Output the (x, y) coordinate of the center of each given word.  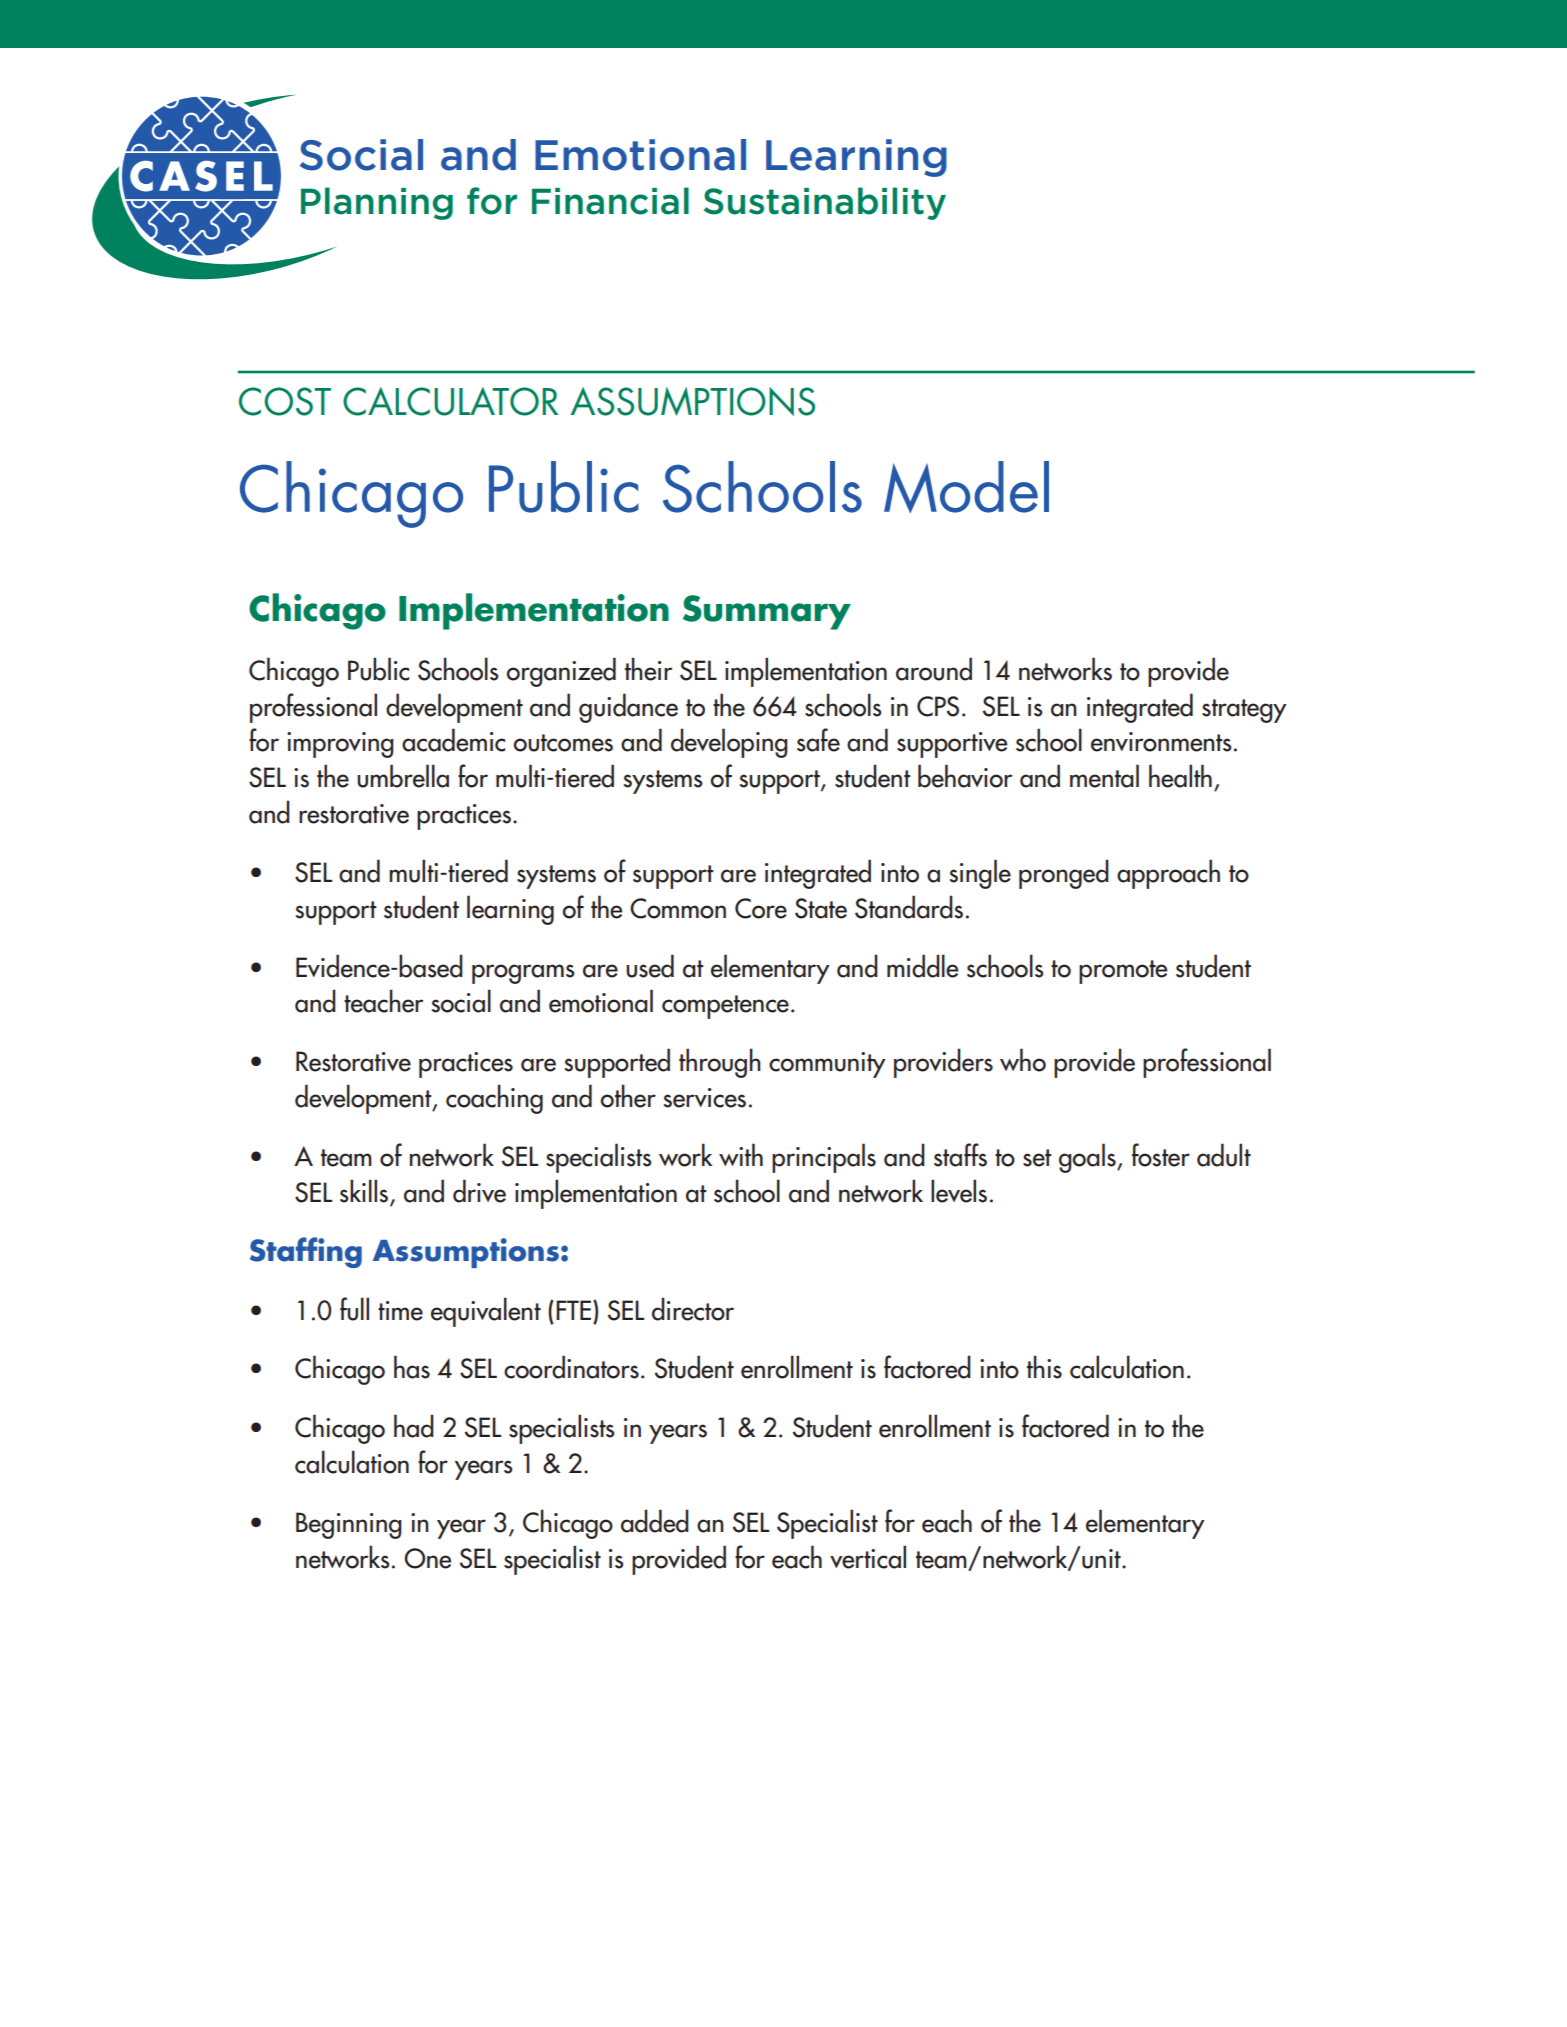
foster (1161, 1155)
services (705, 1098)
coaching (494, 1099)
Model (966, 487)
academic (453, 740)
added (655, 1521)
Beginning (349, 1525)
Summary (767, 612)
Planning (377, 203)
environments (1161, 742)
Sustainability (825, 203)
